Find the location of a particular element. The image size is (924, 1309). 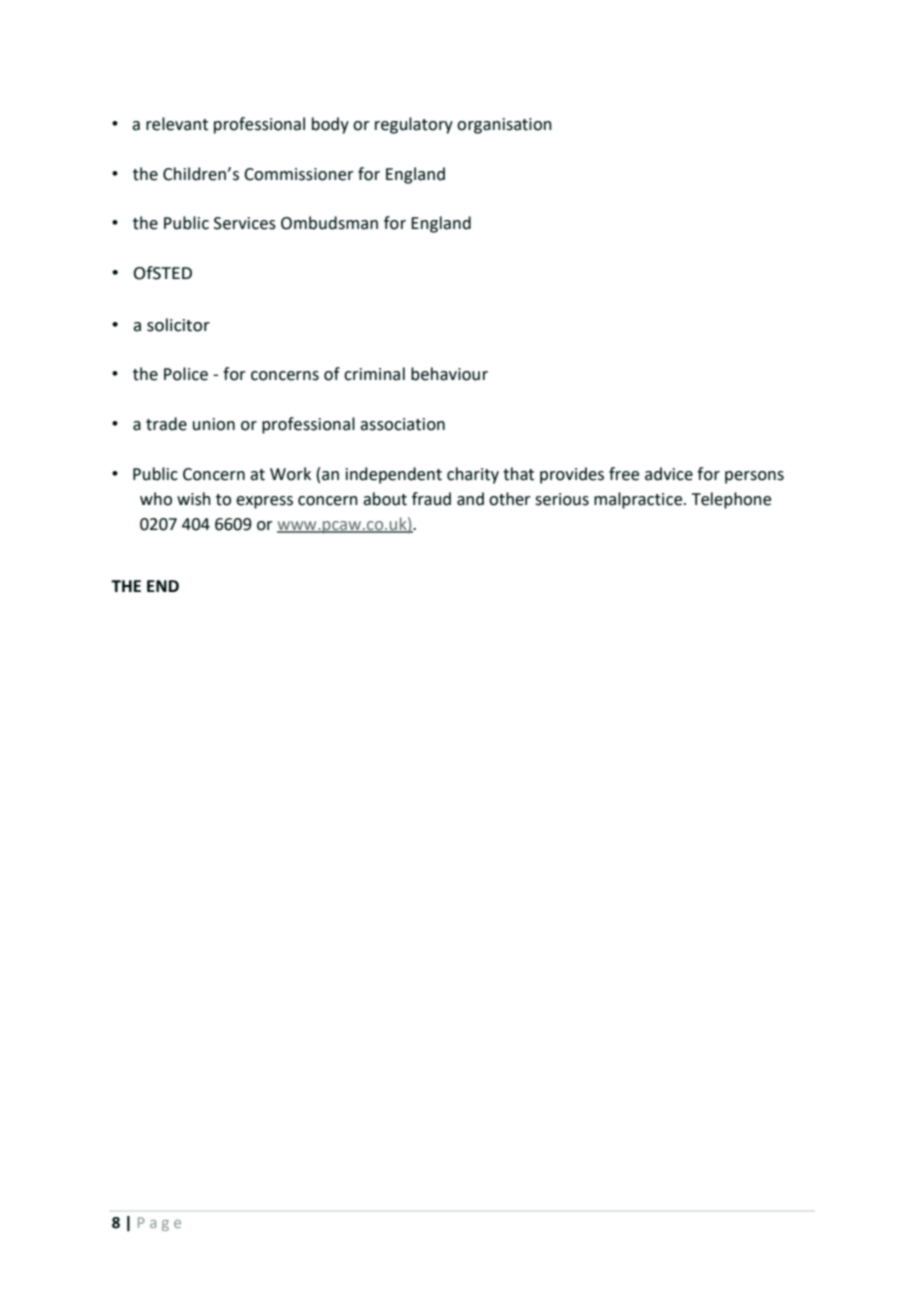

behaviour is located at coordinates (449, 374).
